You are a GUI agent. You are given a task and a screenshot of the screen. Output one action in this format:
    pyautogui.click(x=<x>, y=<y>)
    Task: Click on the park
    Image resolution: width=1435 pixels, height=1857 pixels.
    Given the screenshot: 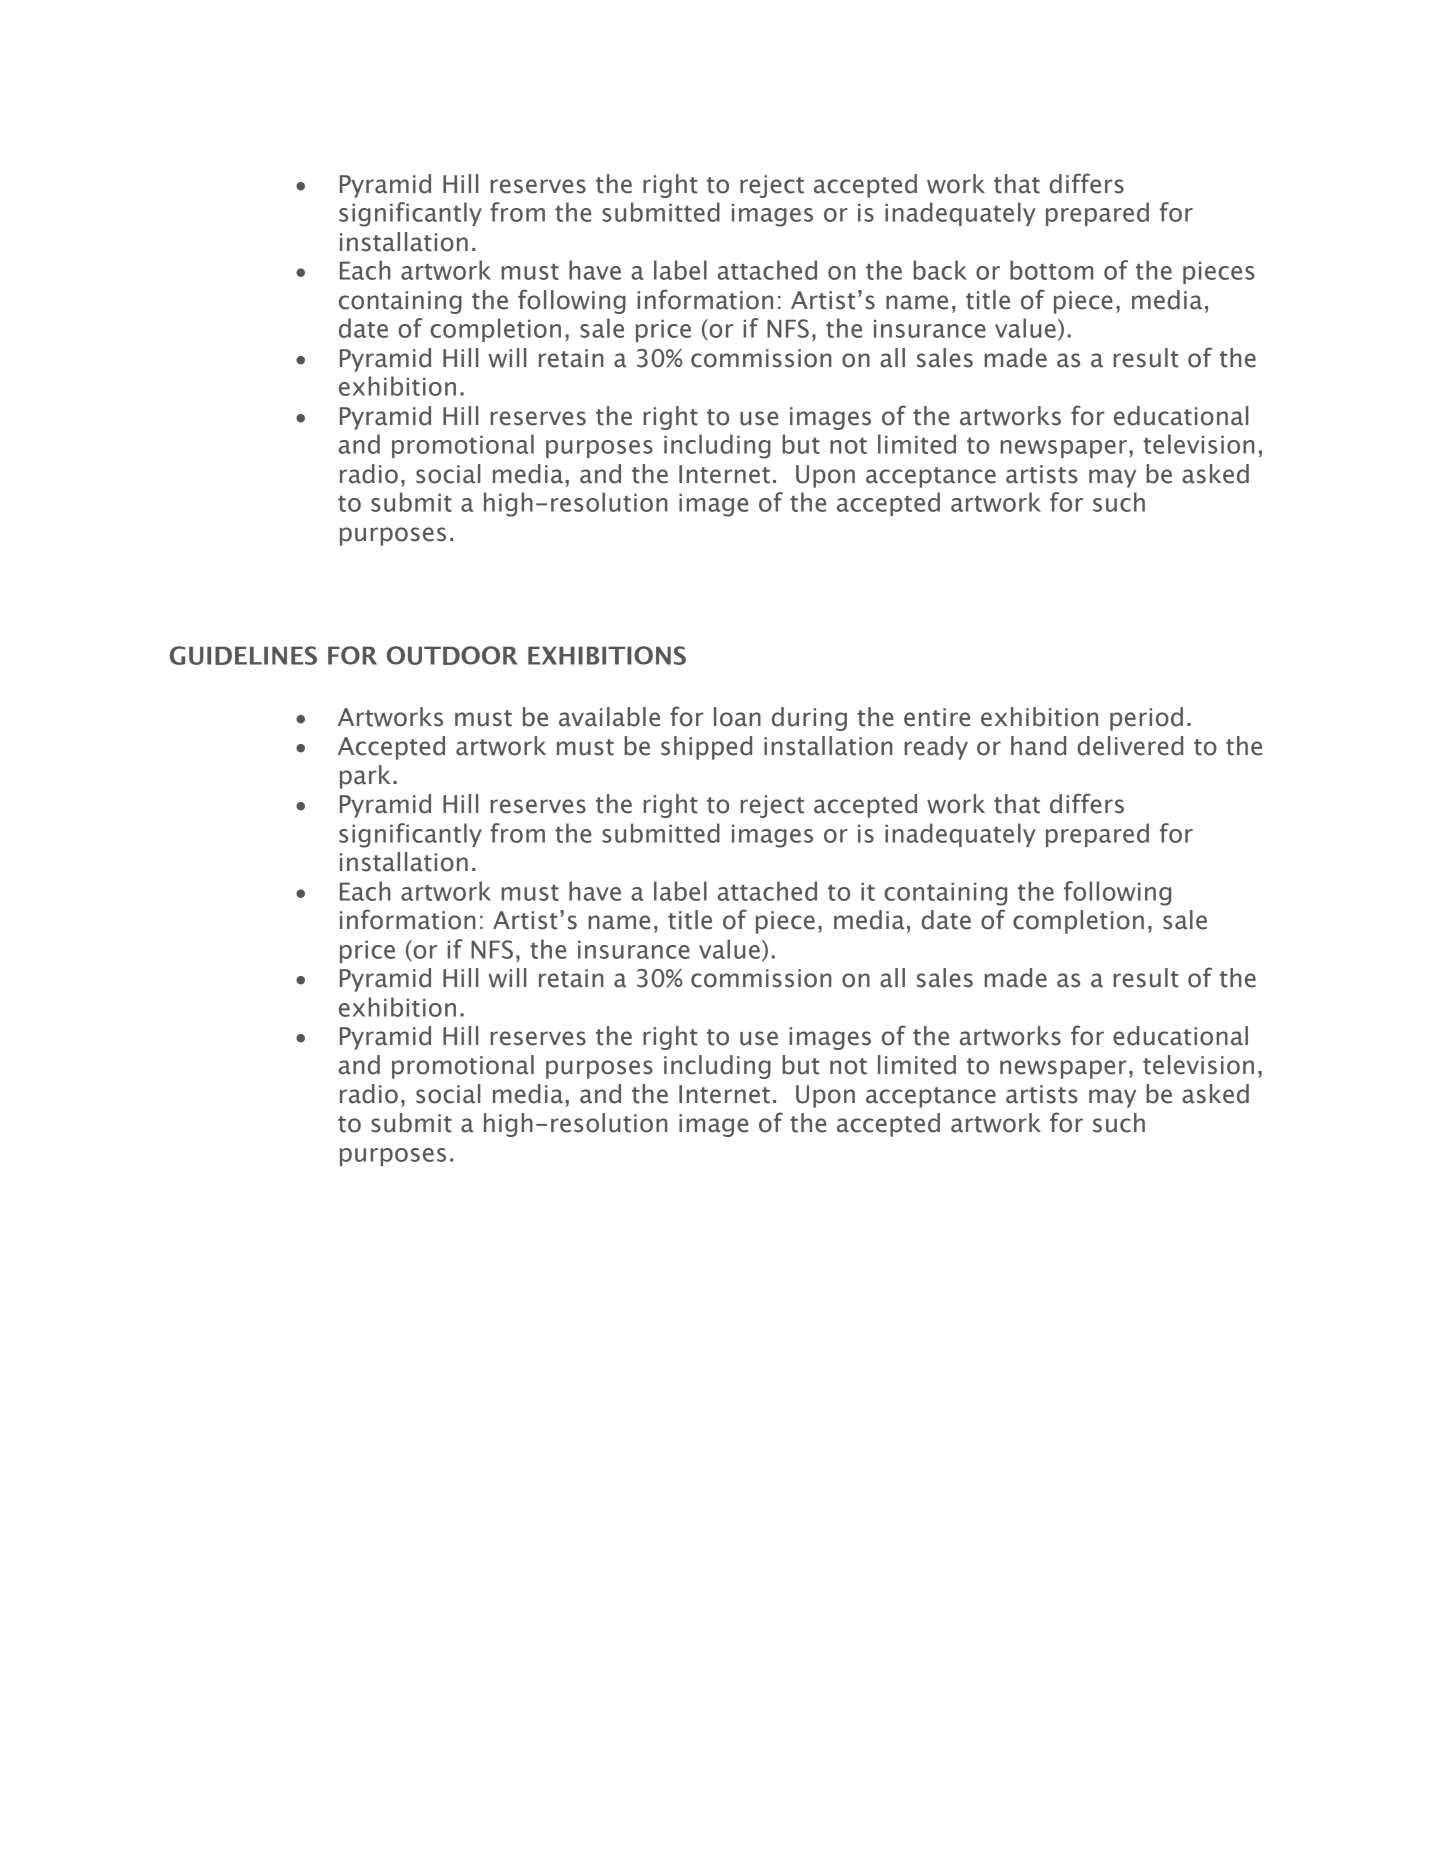 What is the action you would take?
    pyautogui.click(x=365, y=777)
